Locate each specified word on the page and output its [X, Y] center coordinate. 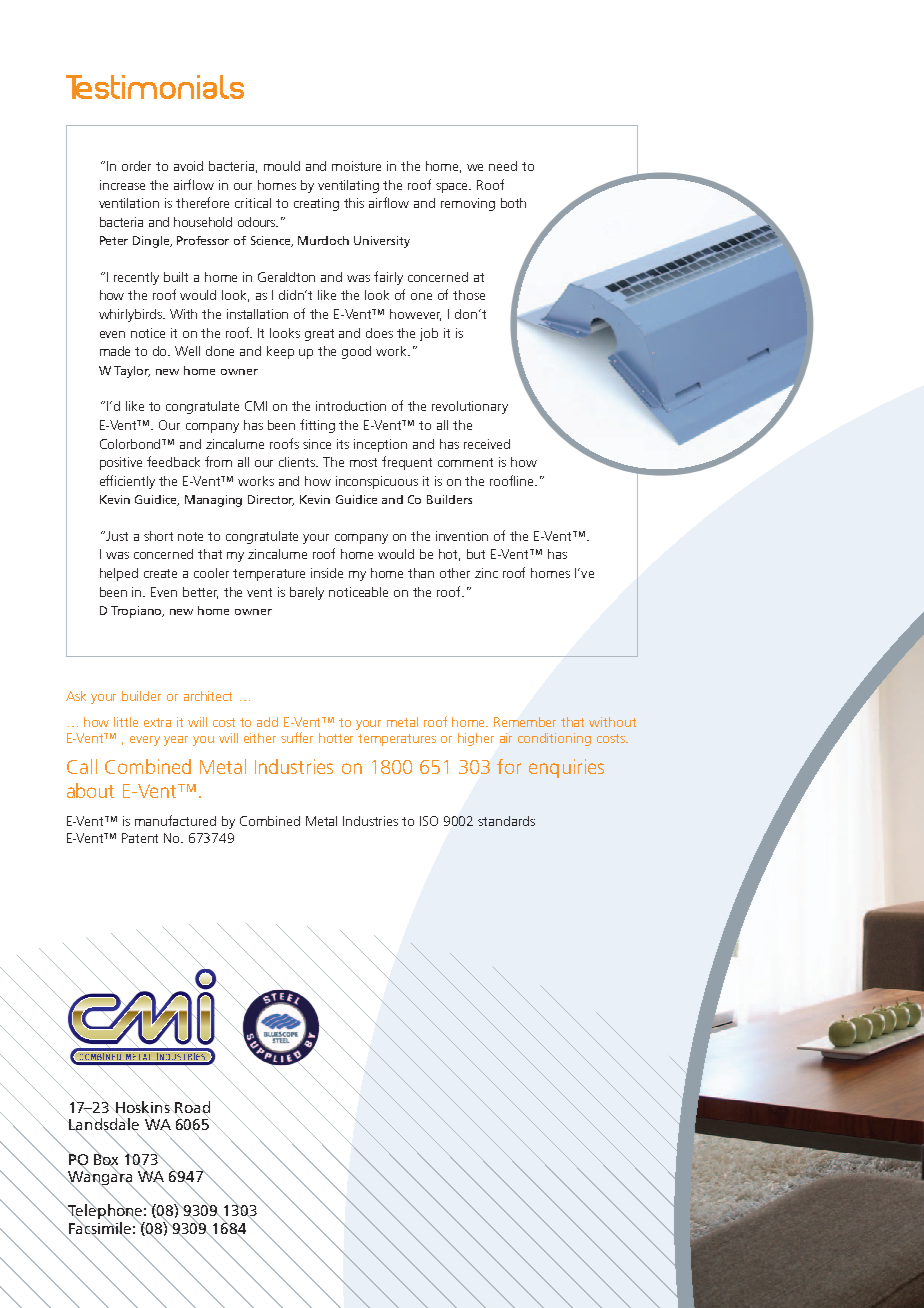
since [317, 444]
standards [506, 821]
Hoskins [143, 1107]
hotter [336, 738]
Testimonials [155, 87]
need [503, 166]
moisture [356, 166]
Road [191, 1107]
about [90, 790]
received [487, 444]
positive [121, 463]
